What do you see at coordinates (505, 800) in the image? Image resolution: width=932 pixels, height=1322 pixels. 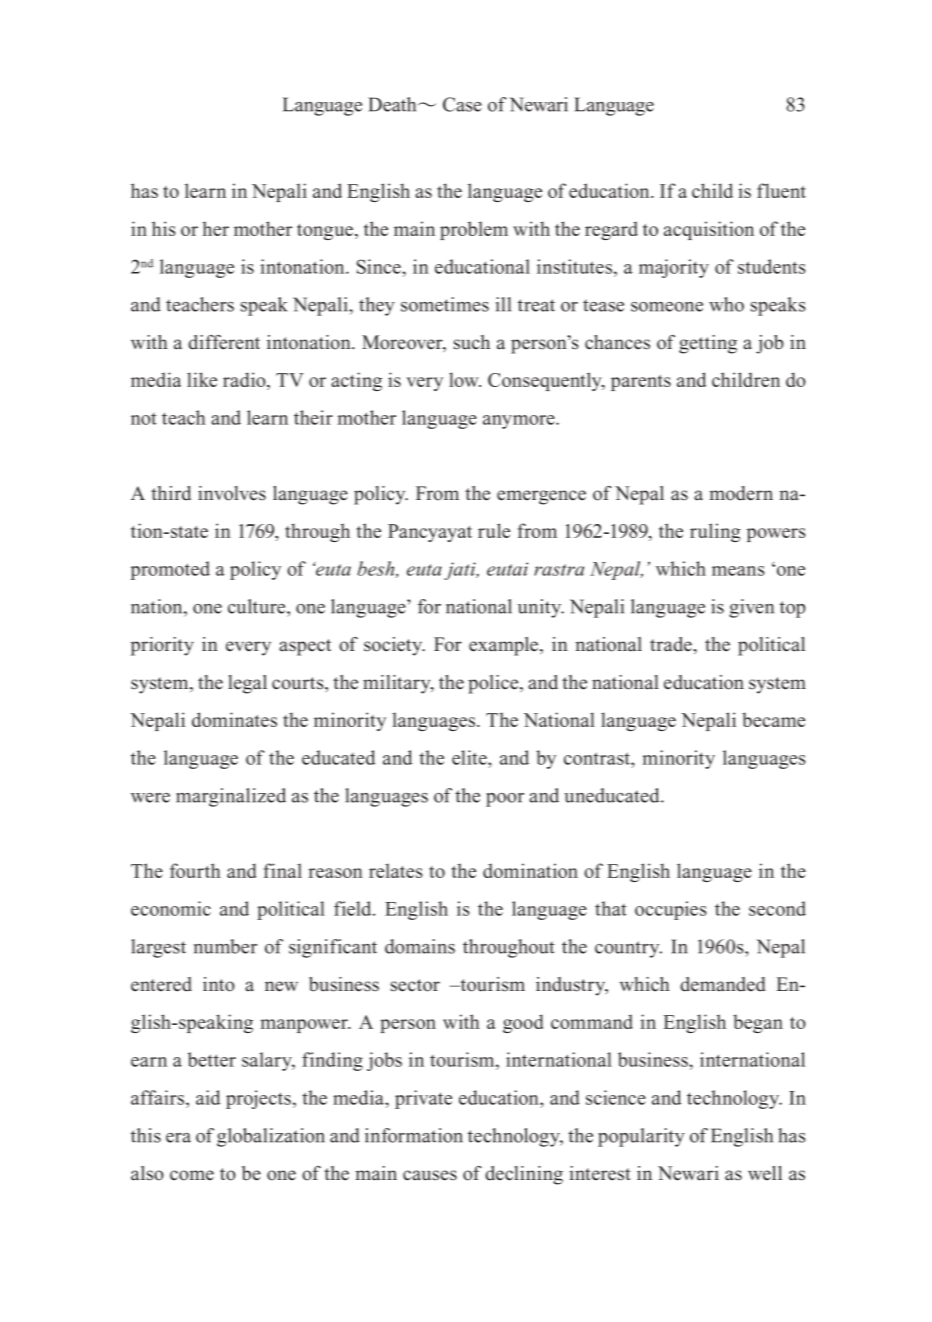 I see `poor` at bounding box center [505, 800].
